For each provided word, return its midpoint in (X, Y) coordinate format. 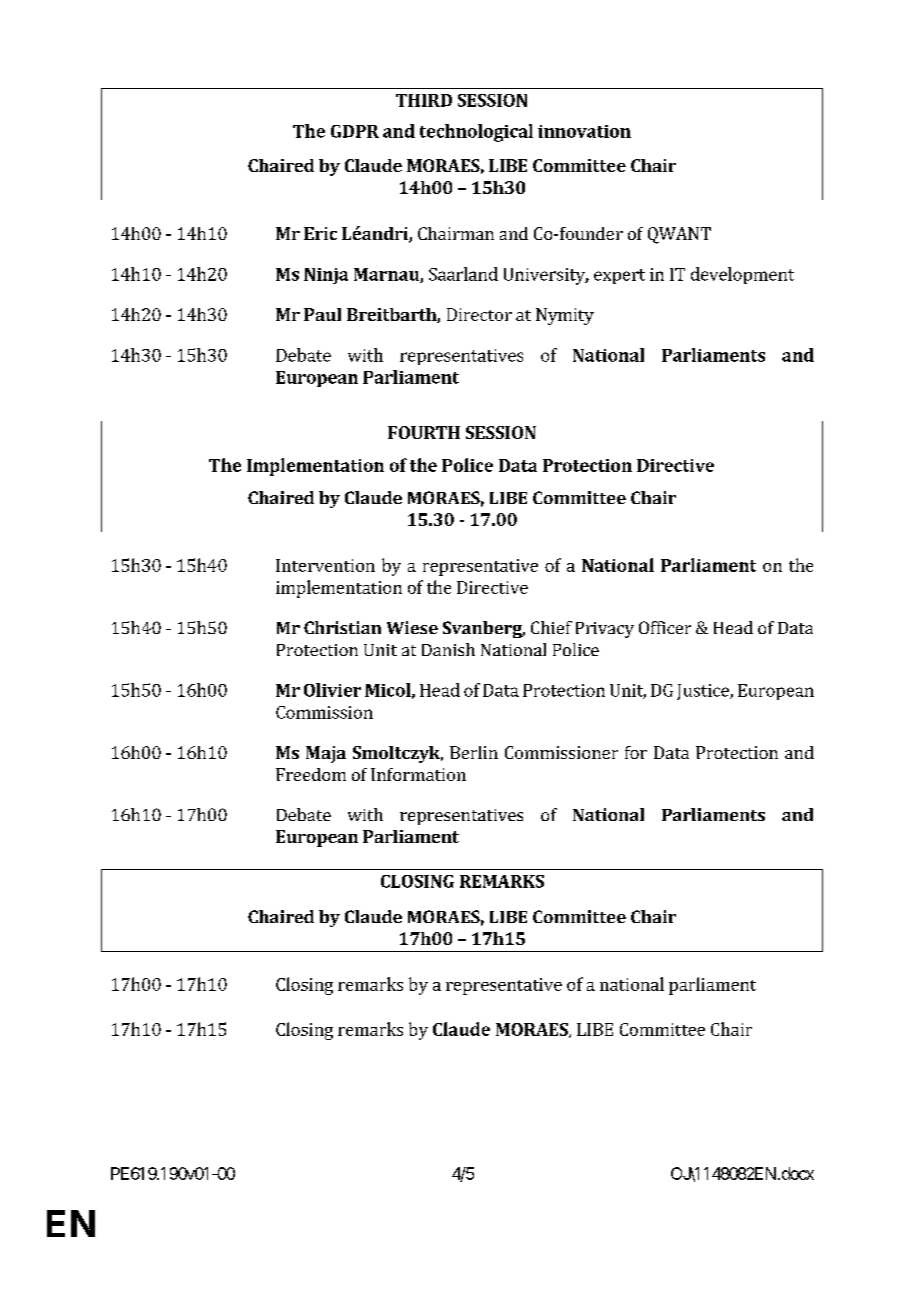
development (742, 275)
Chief (551, 627)
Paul (322, 314)
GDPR (355, 131)
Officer (665, 627)
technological (476, 133)
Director (479, 314)
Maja (326, 754)
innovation (584, 131)
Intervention (325, 565)
